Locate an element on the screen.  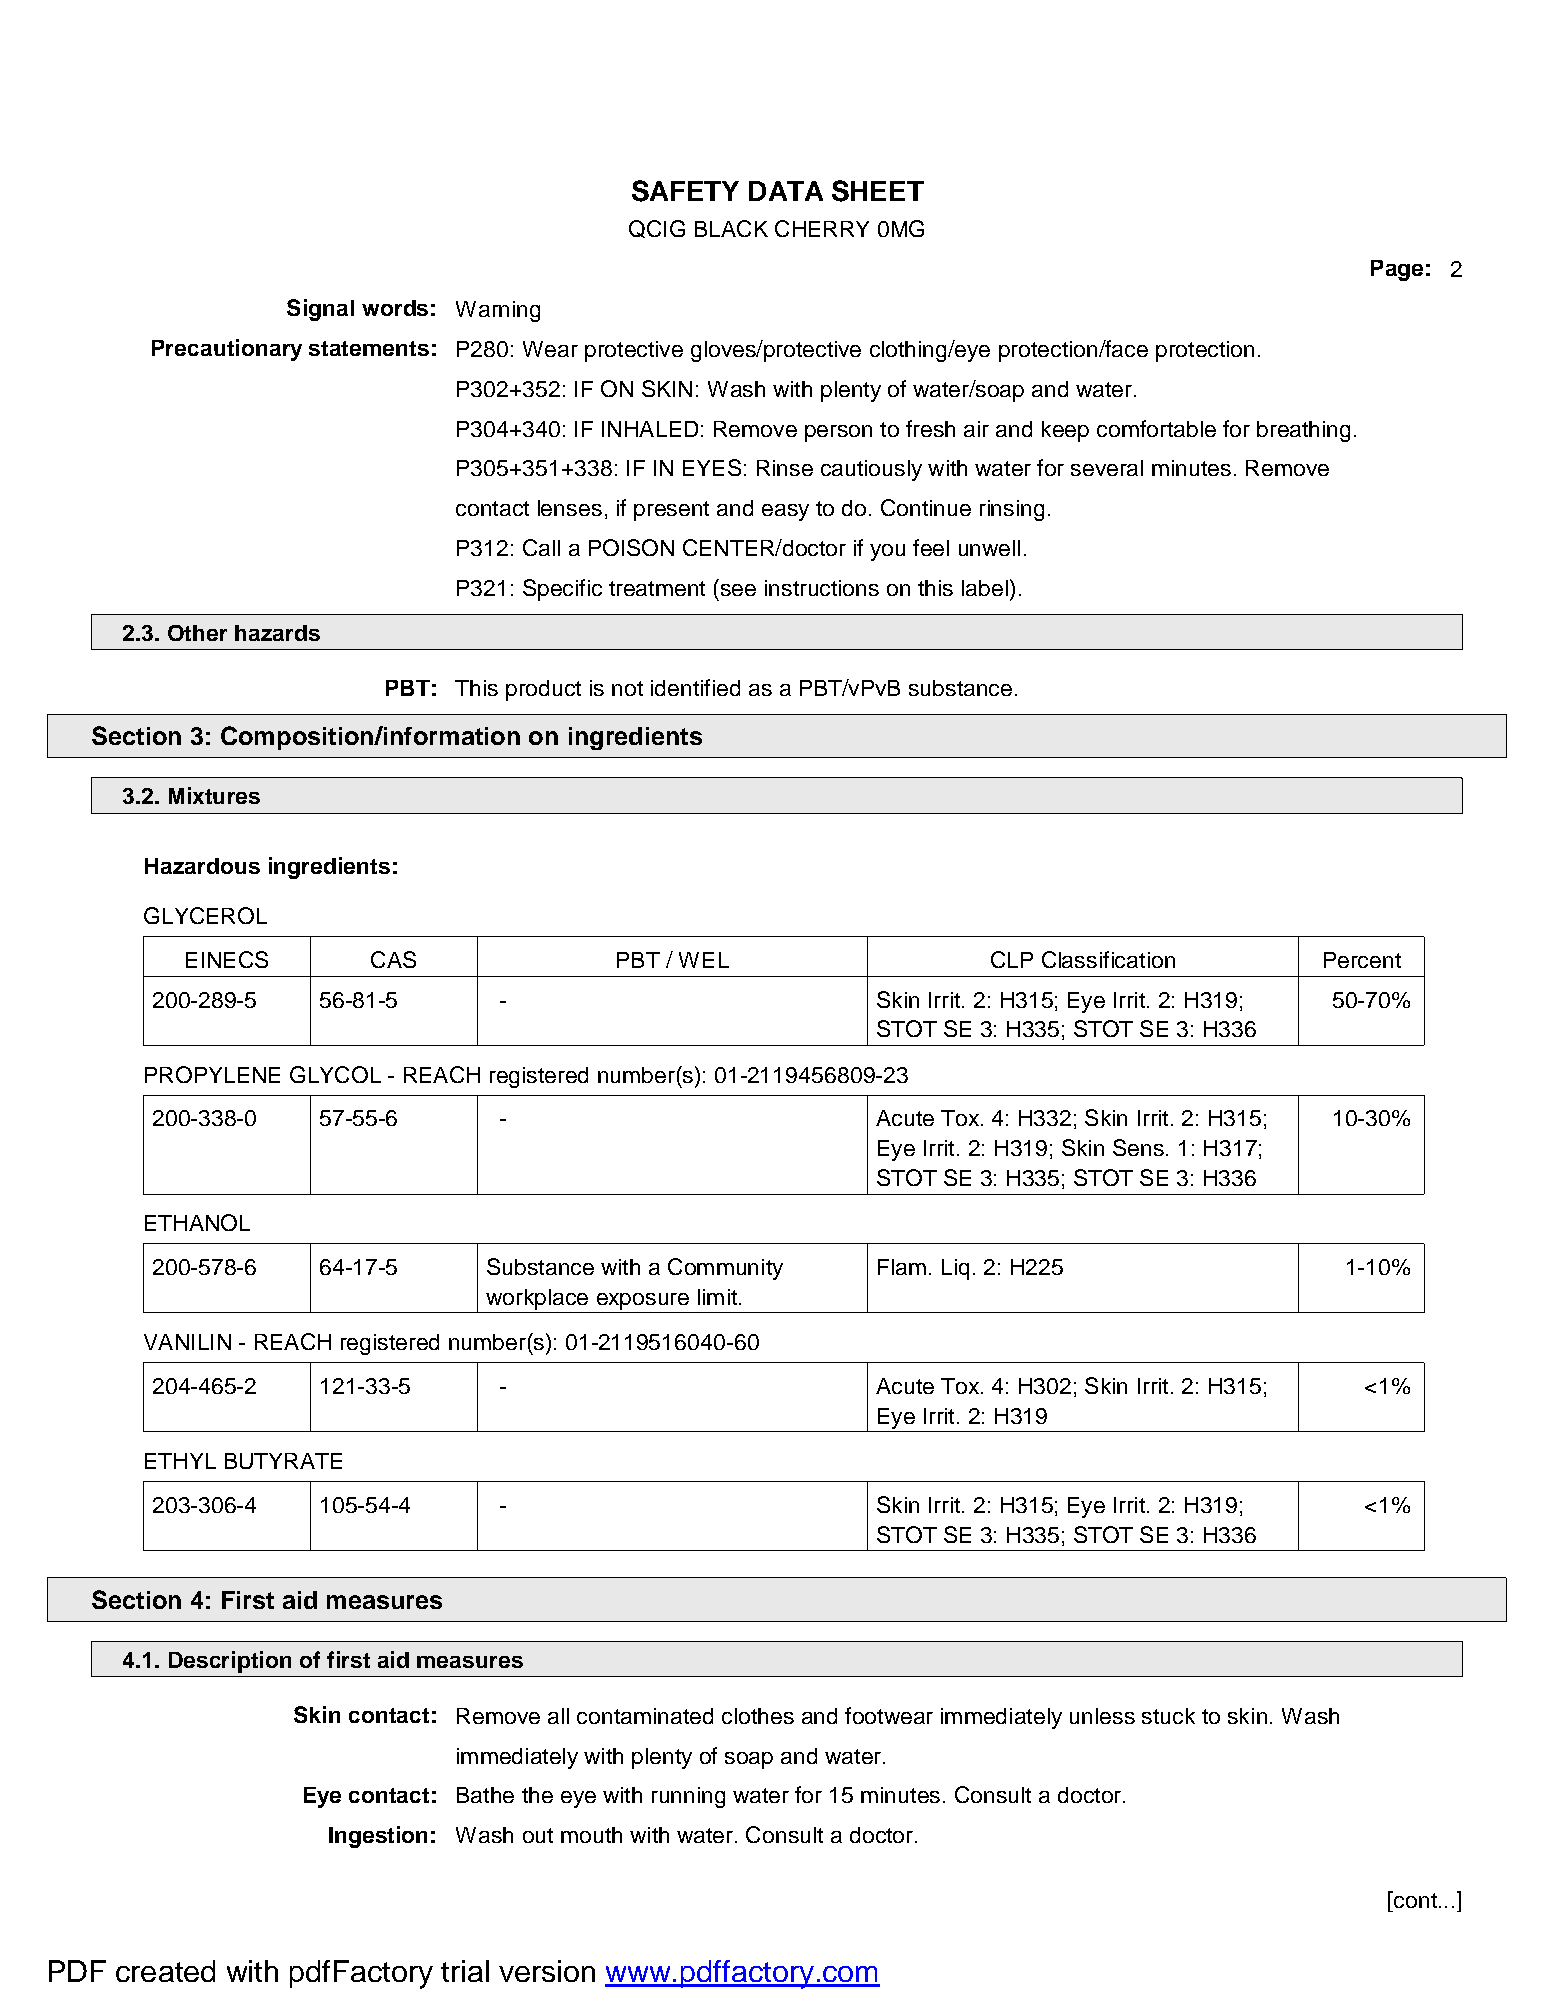
GLYCOL is located at coordinates (335, 1074).
